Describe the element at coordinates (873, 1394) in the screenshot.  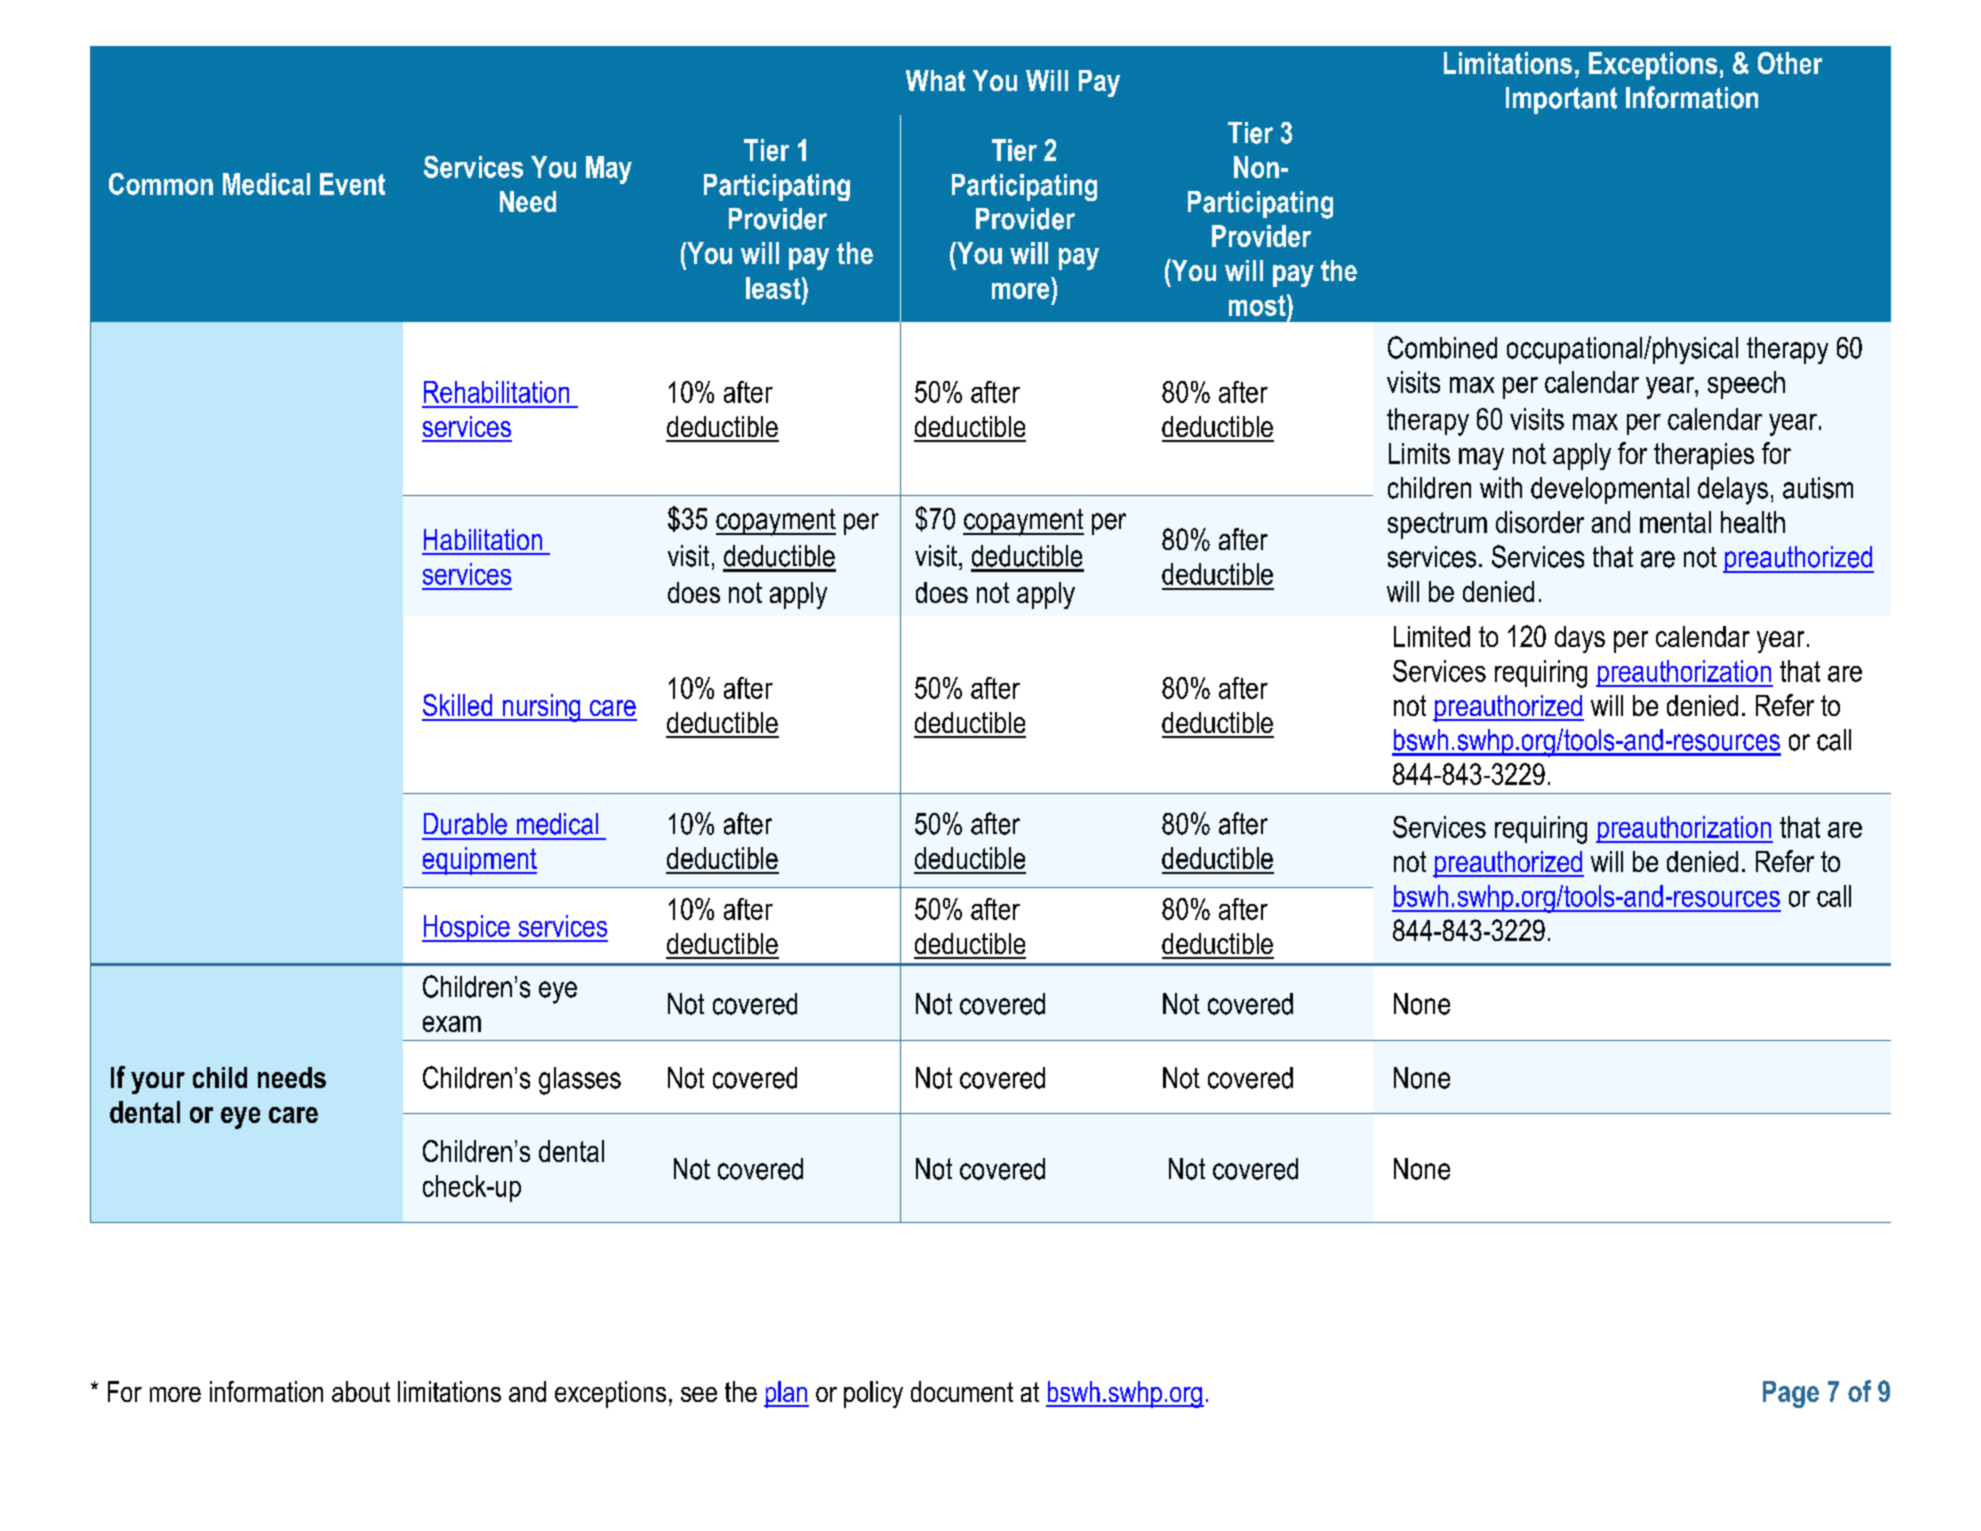
I see `policy` at that location.
